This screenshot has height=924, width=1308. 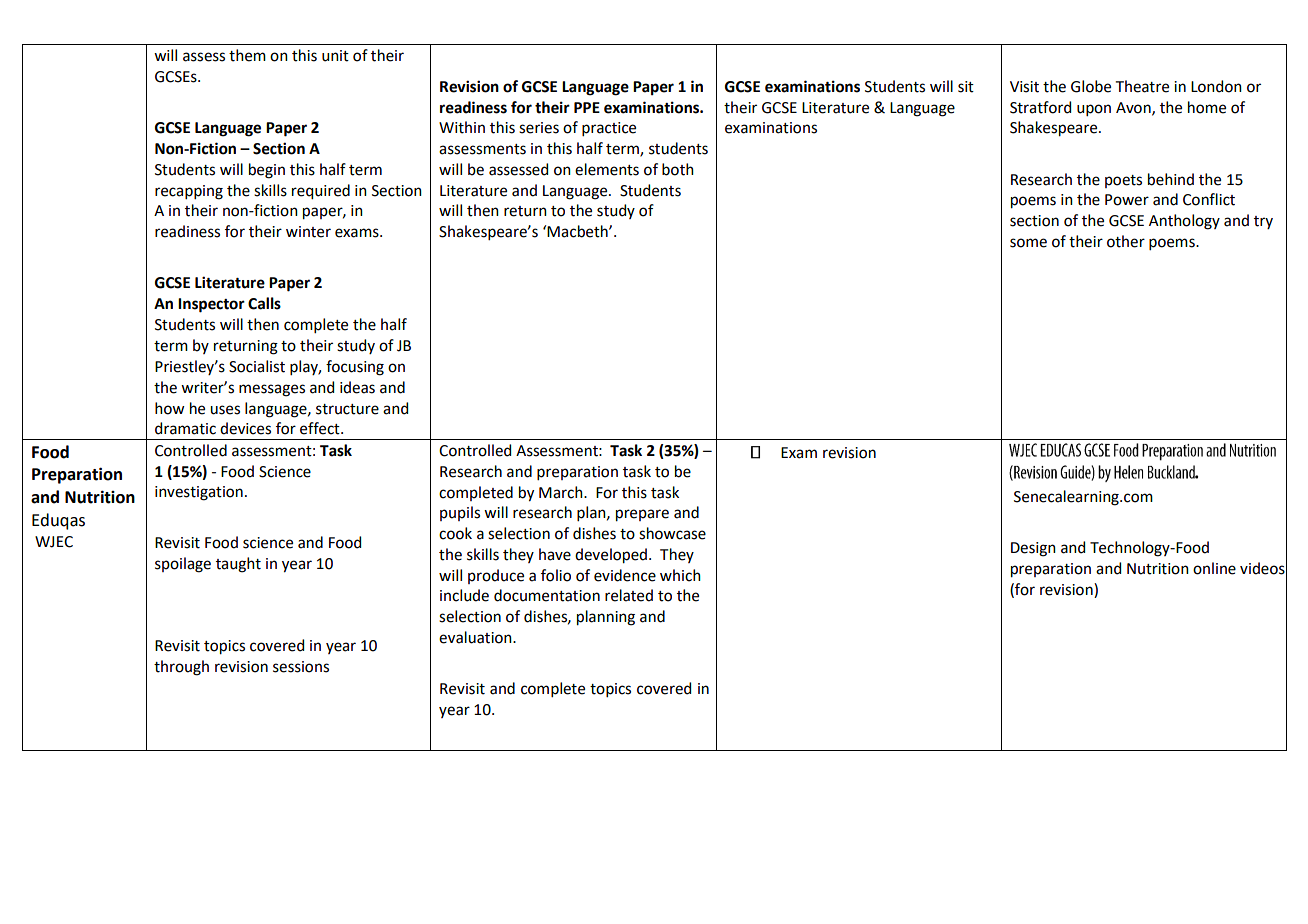 I want to click on Design, so click(x=1033, y=549).
